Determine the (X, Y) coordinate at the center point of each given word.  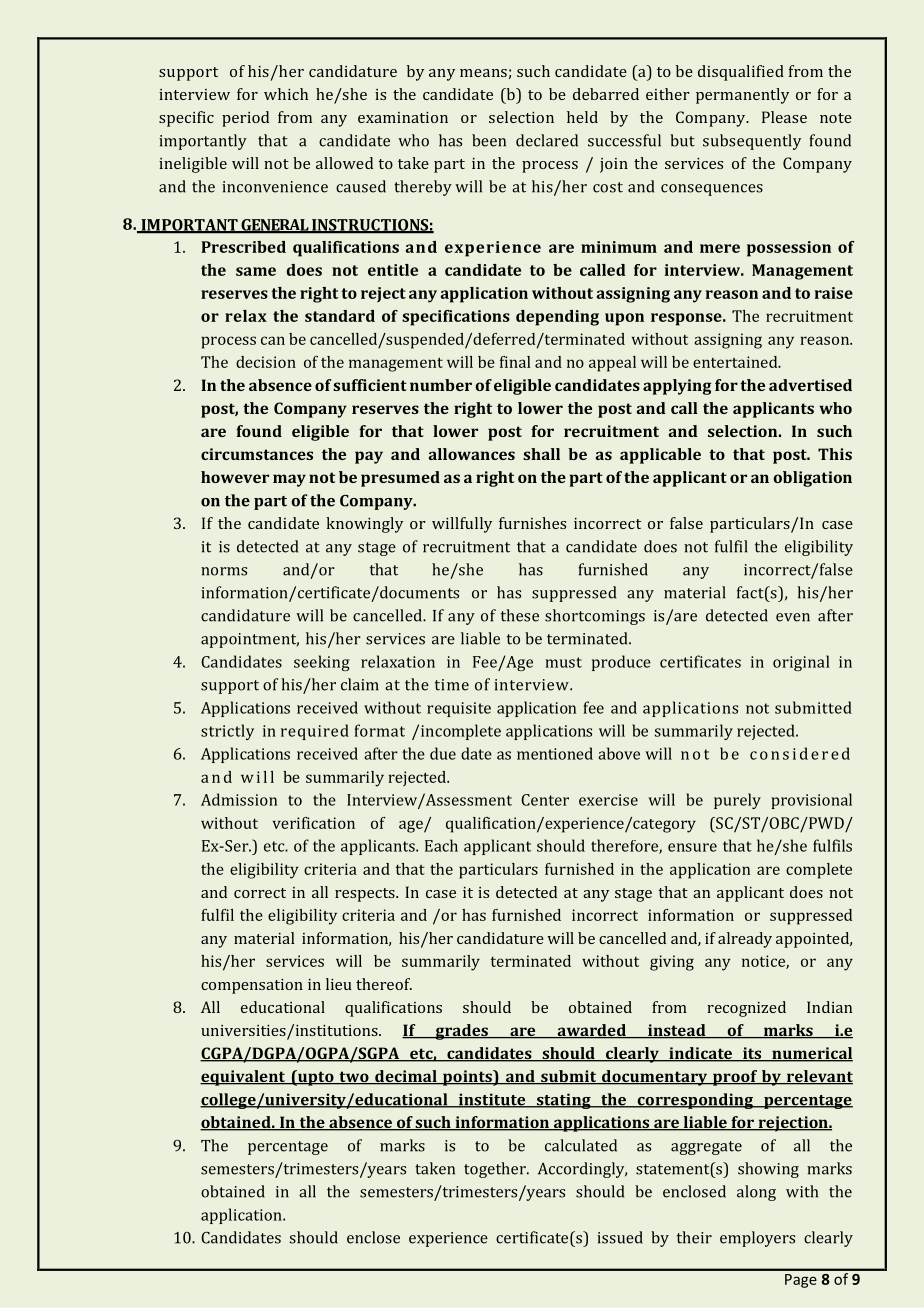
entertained (736, 362)
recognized (746, 1009)
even (793, 617)
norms (224, 571)
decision (266, 362)
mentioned (555, 753)
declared (547, 140)
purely (737, 801)
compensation (252, 986)
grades (461, 1032)
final (515, 362)
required (315, 732)
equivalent (244, 1078)
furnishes (532, 523)
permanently (742, 96)
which (286, 94)
